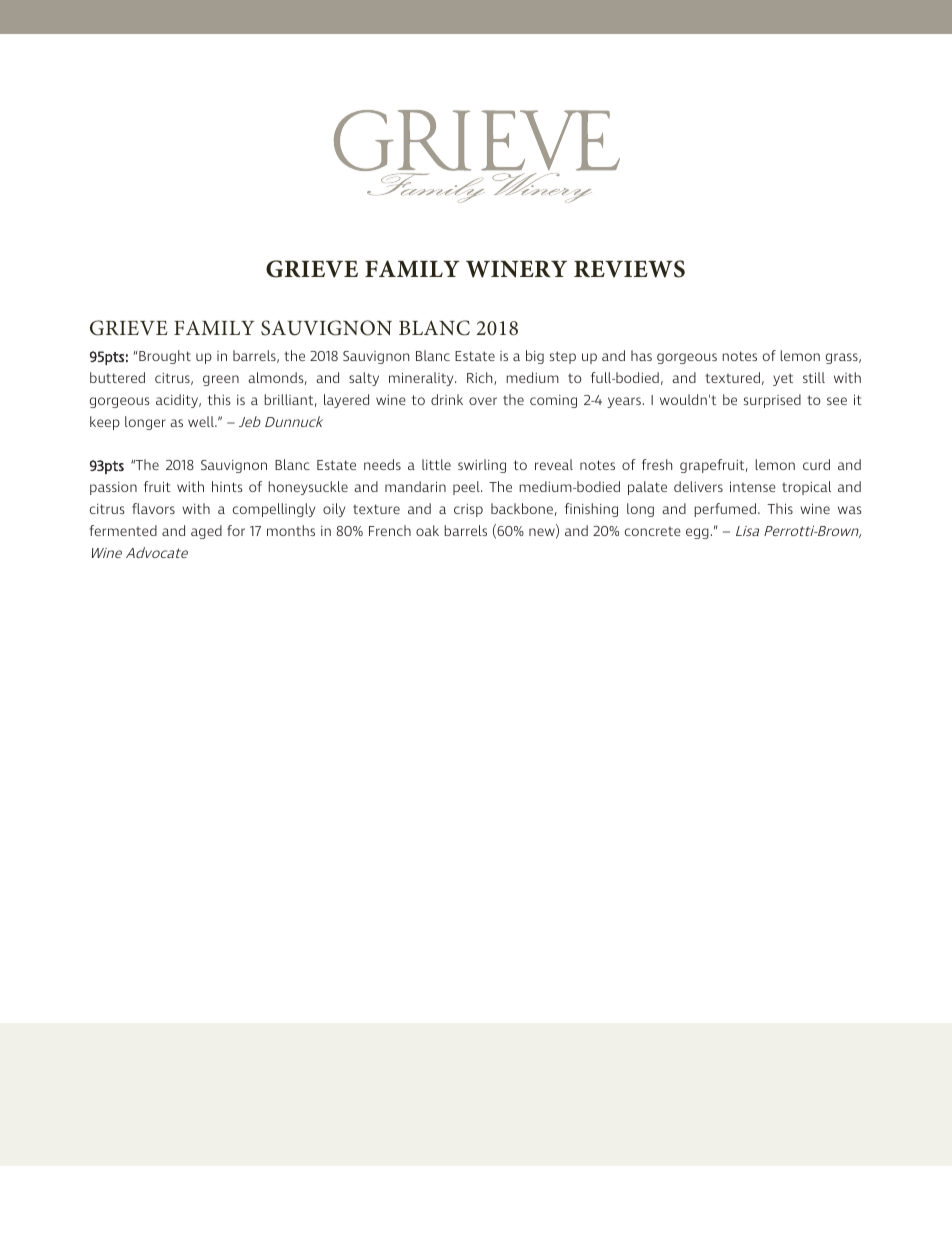  Describe the element at coordinates (629, 269) in the screenshot. I see `REVIEWS` at that location.
